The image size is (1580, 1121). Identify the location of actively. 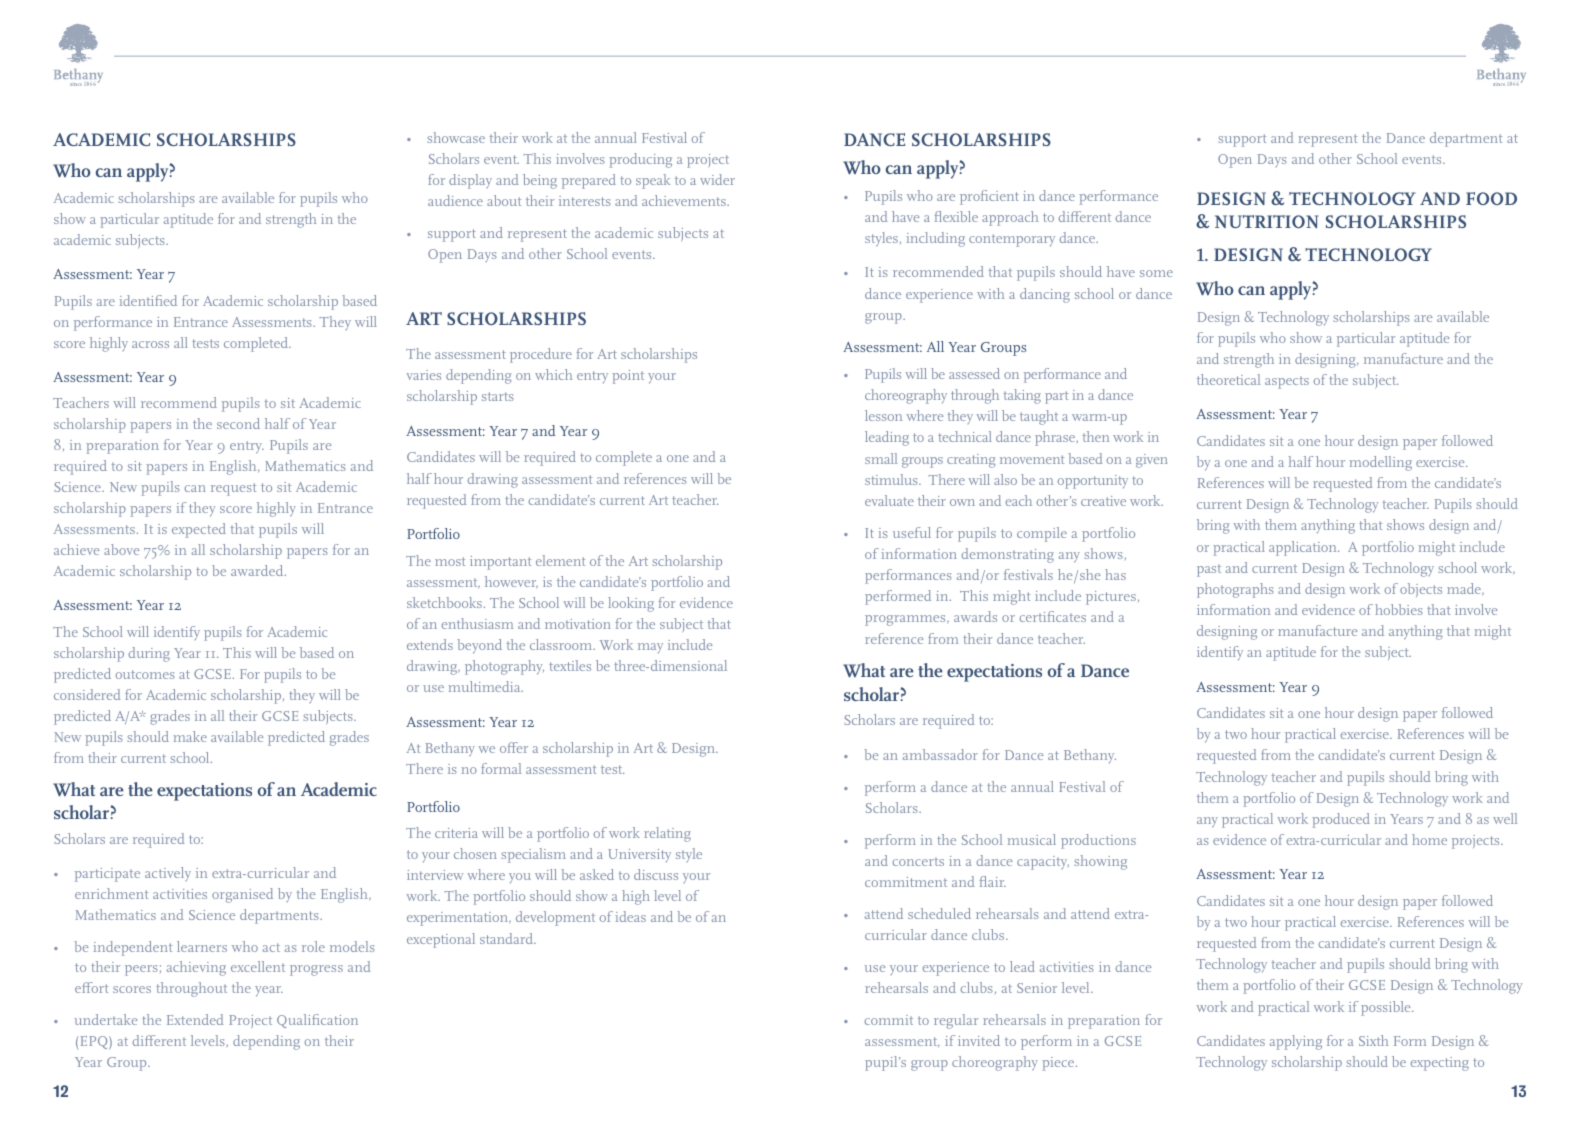
(168, 874).
